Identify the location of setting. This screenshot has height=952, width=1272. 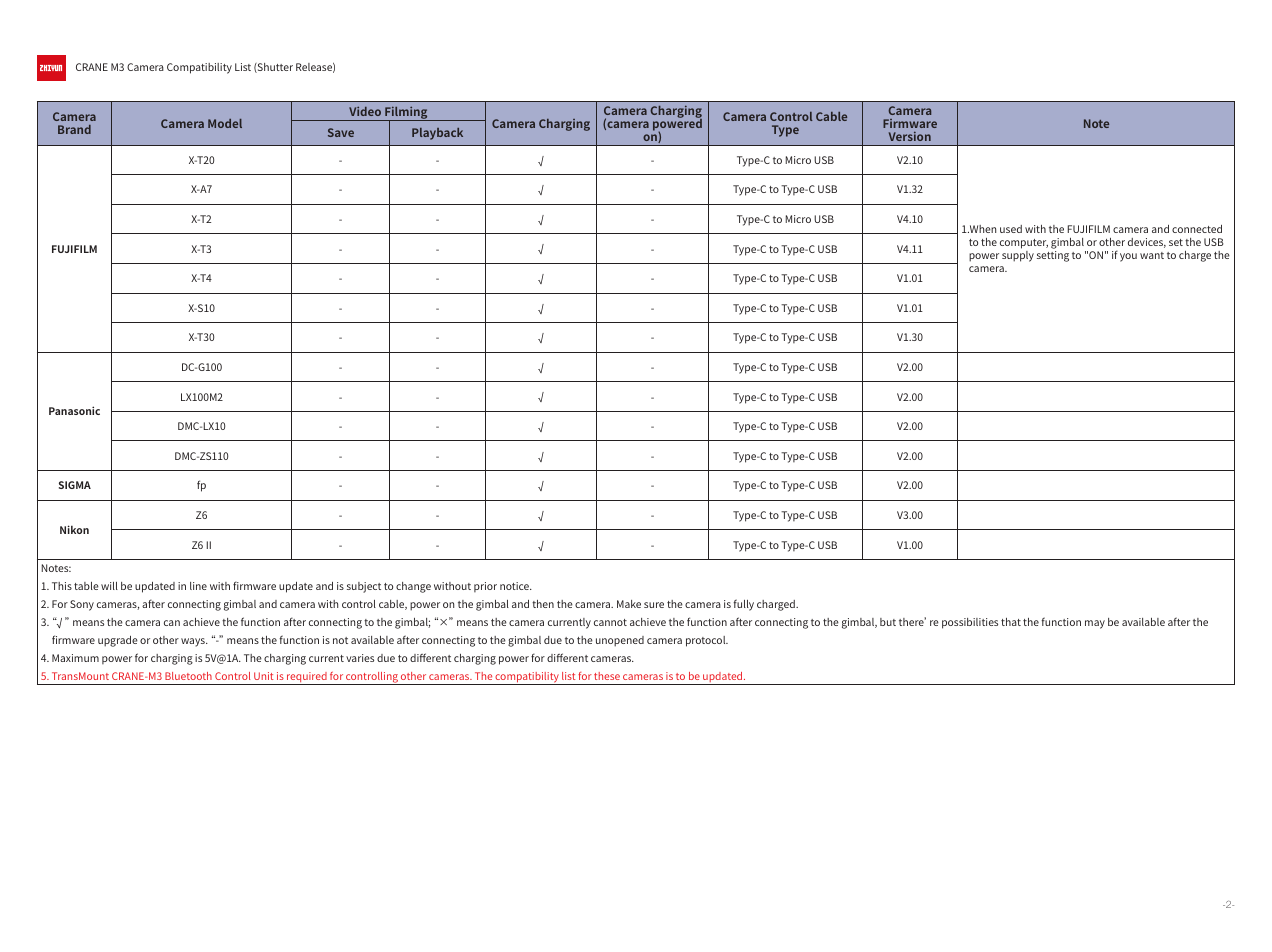
(1053, 256).
